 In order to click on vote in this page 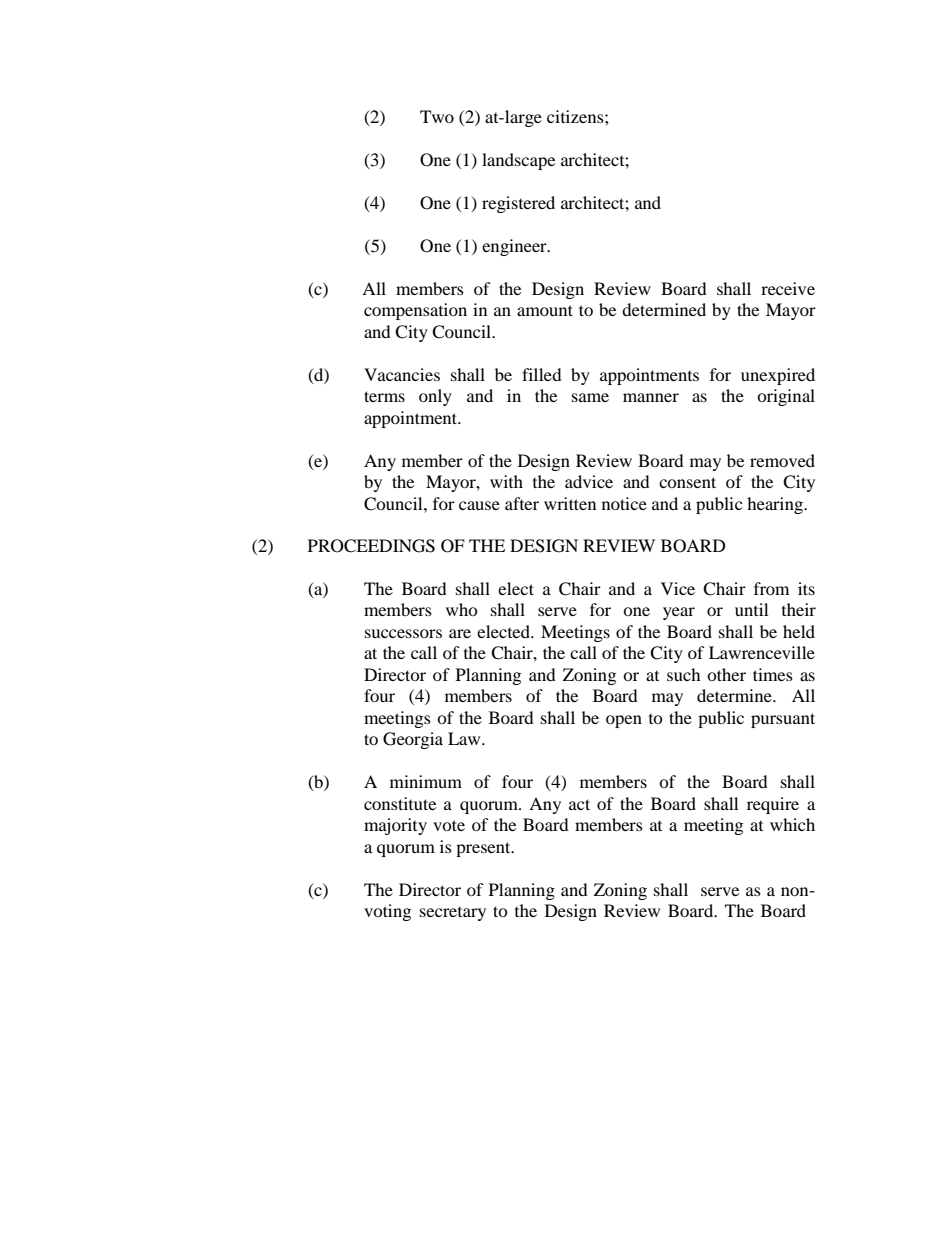, I will do `click(449, 825)`.
